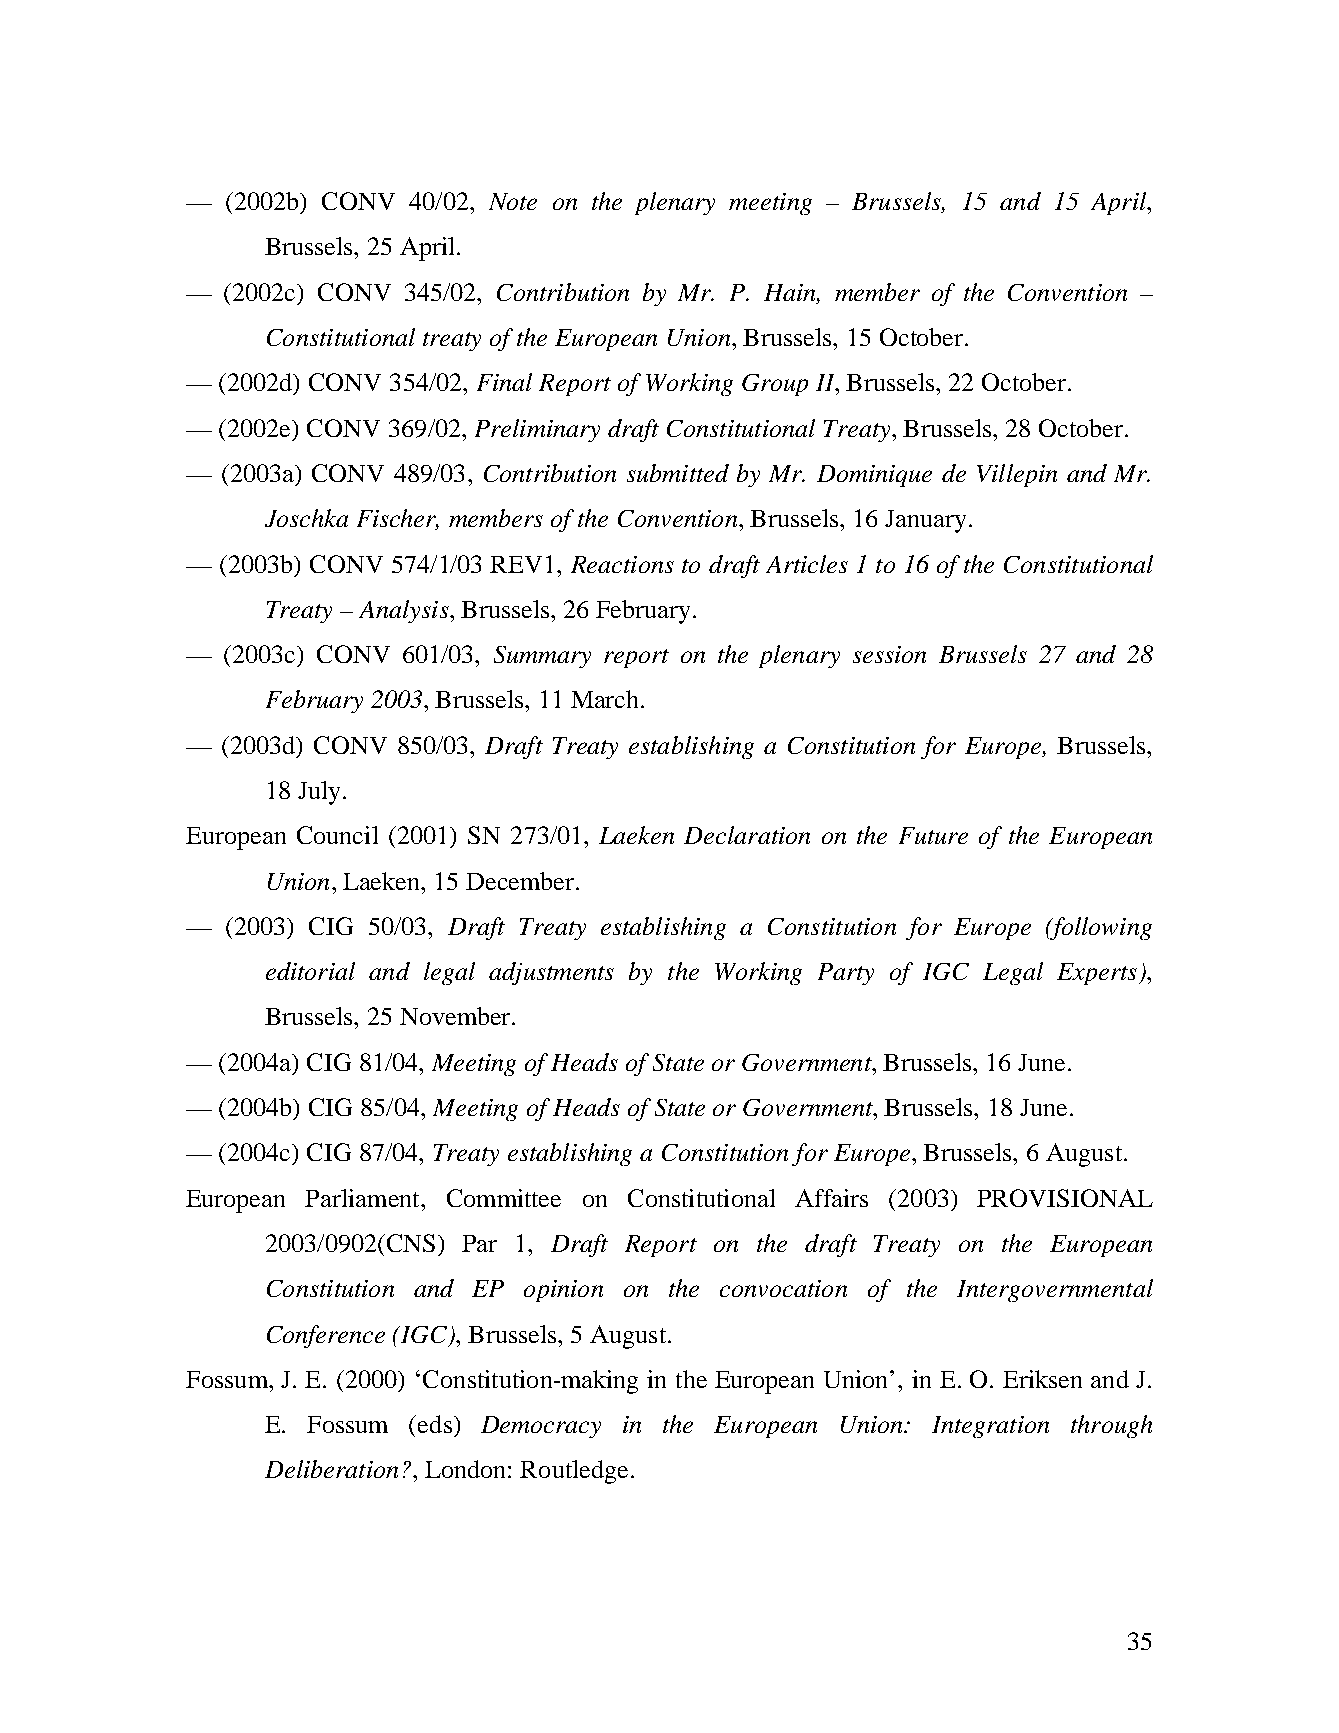 This document has height=1733, width=1339. I want to click on eds, so click(435, 1424).
